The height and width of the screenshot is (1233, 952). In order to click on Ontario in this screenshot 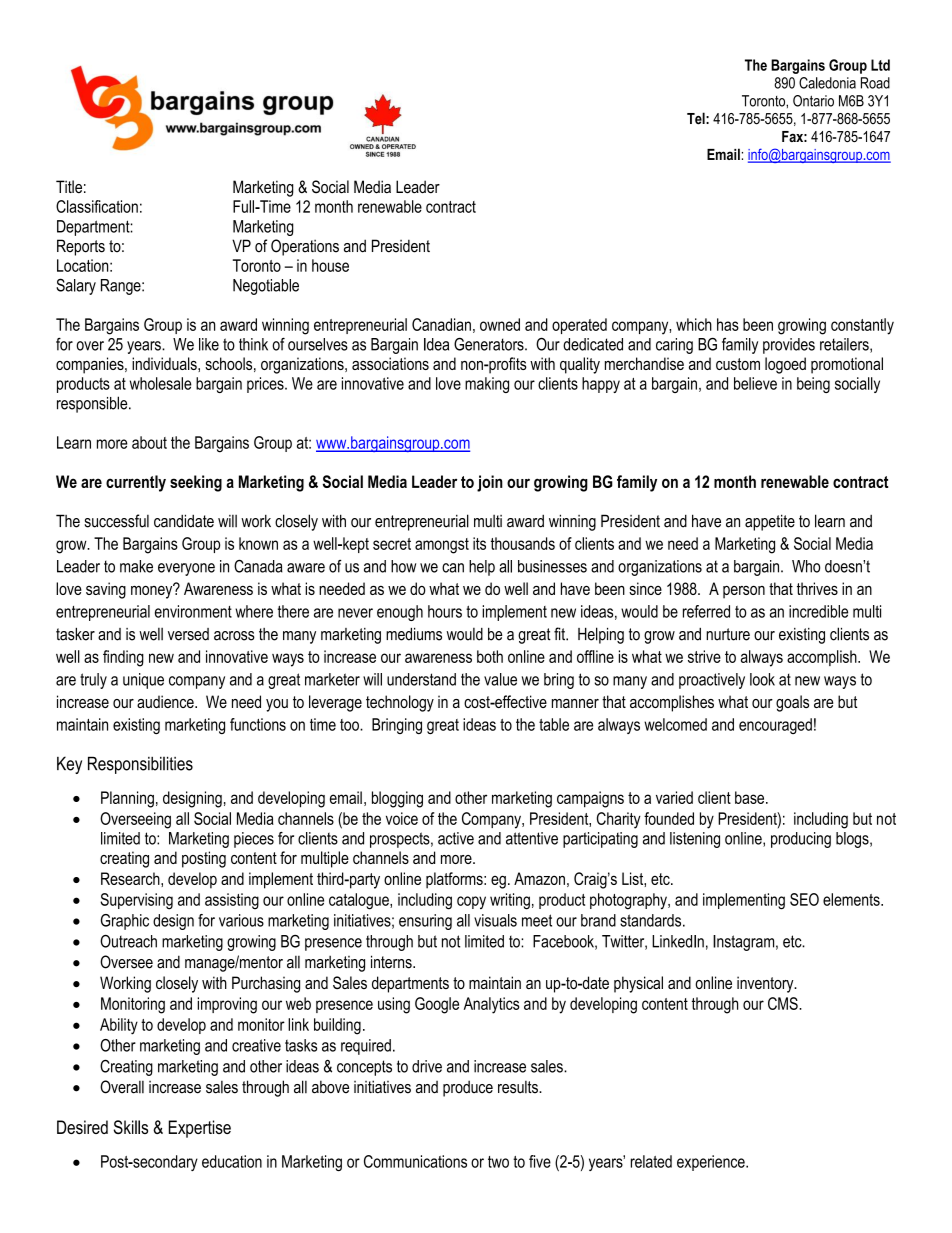, I will do `click(813, 101)`.
